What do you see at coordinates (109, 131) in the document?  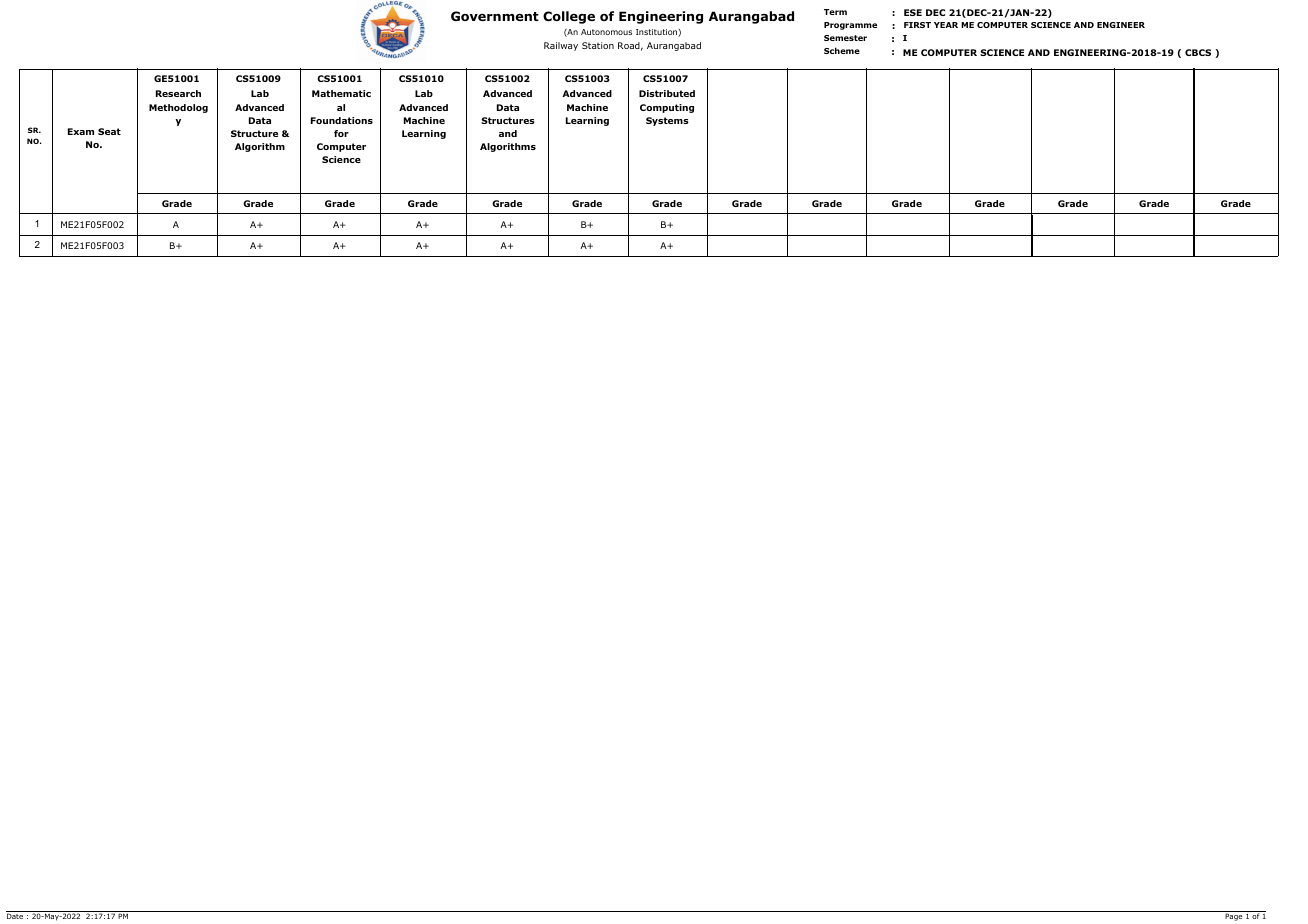 I see `Seat` at bounding box center [109, 131].
